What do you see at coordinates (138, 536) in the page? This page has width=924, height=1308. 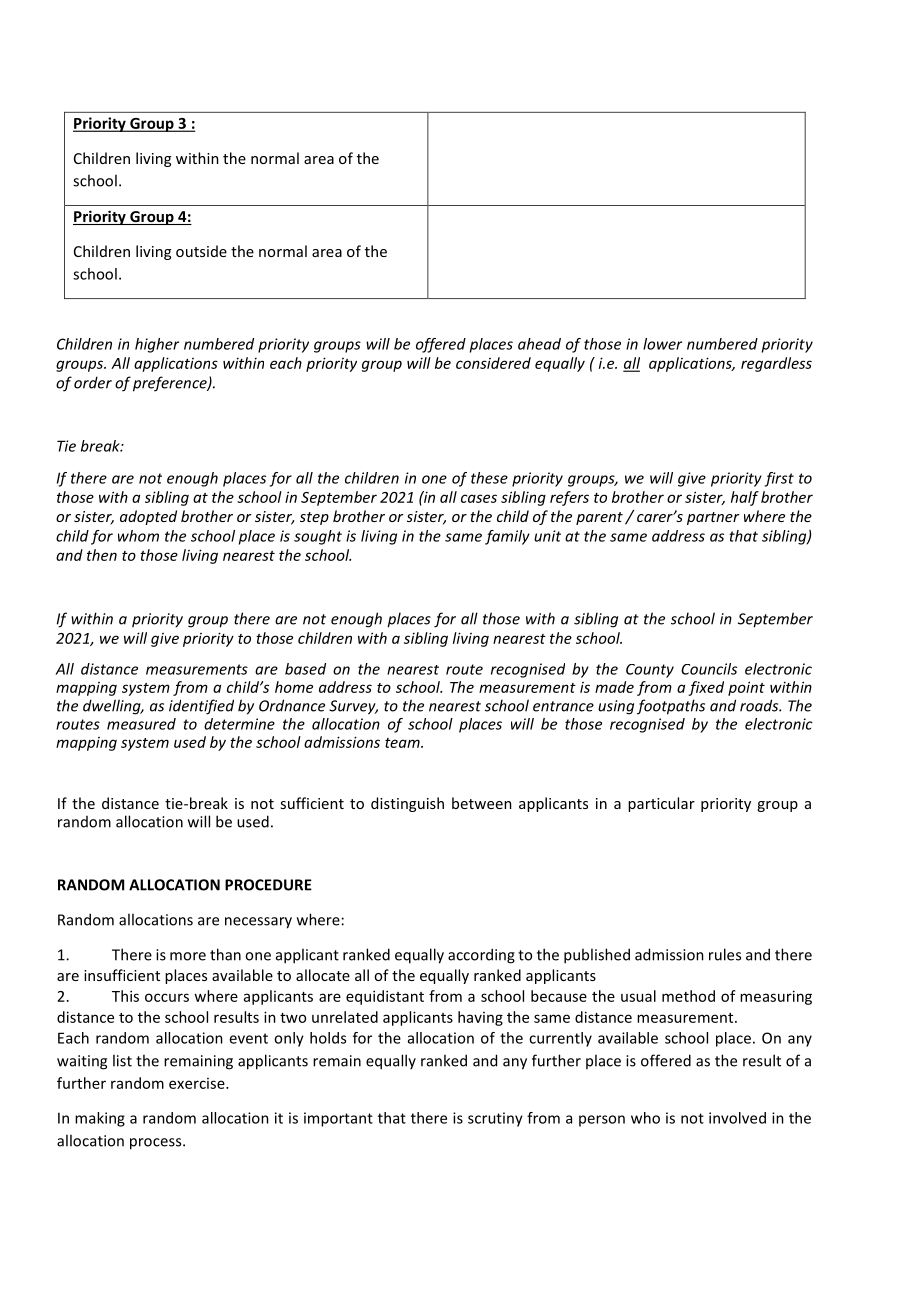 I see `whom` at bounding box center [138, 536].
